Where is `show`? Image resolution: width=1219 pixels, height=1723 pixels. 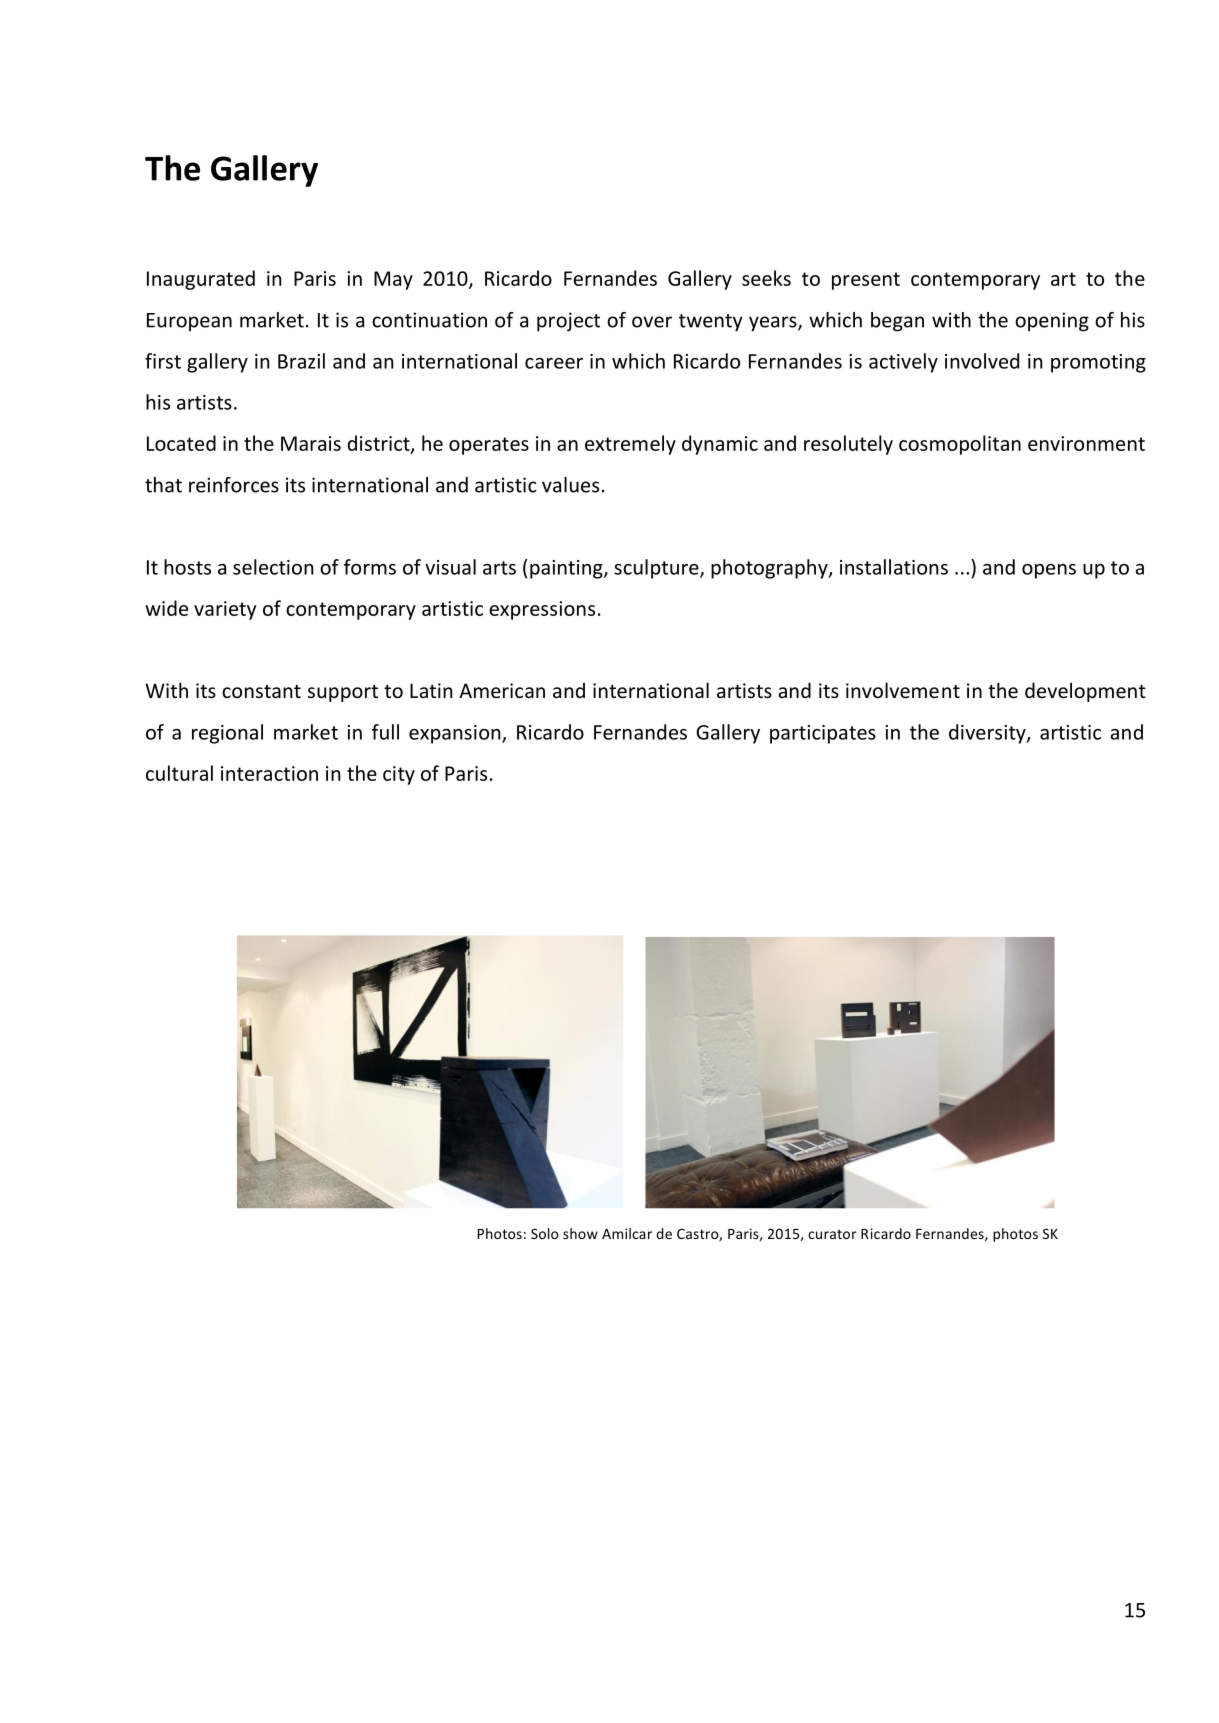
show is located at coordinates (580, 1233).
